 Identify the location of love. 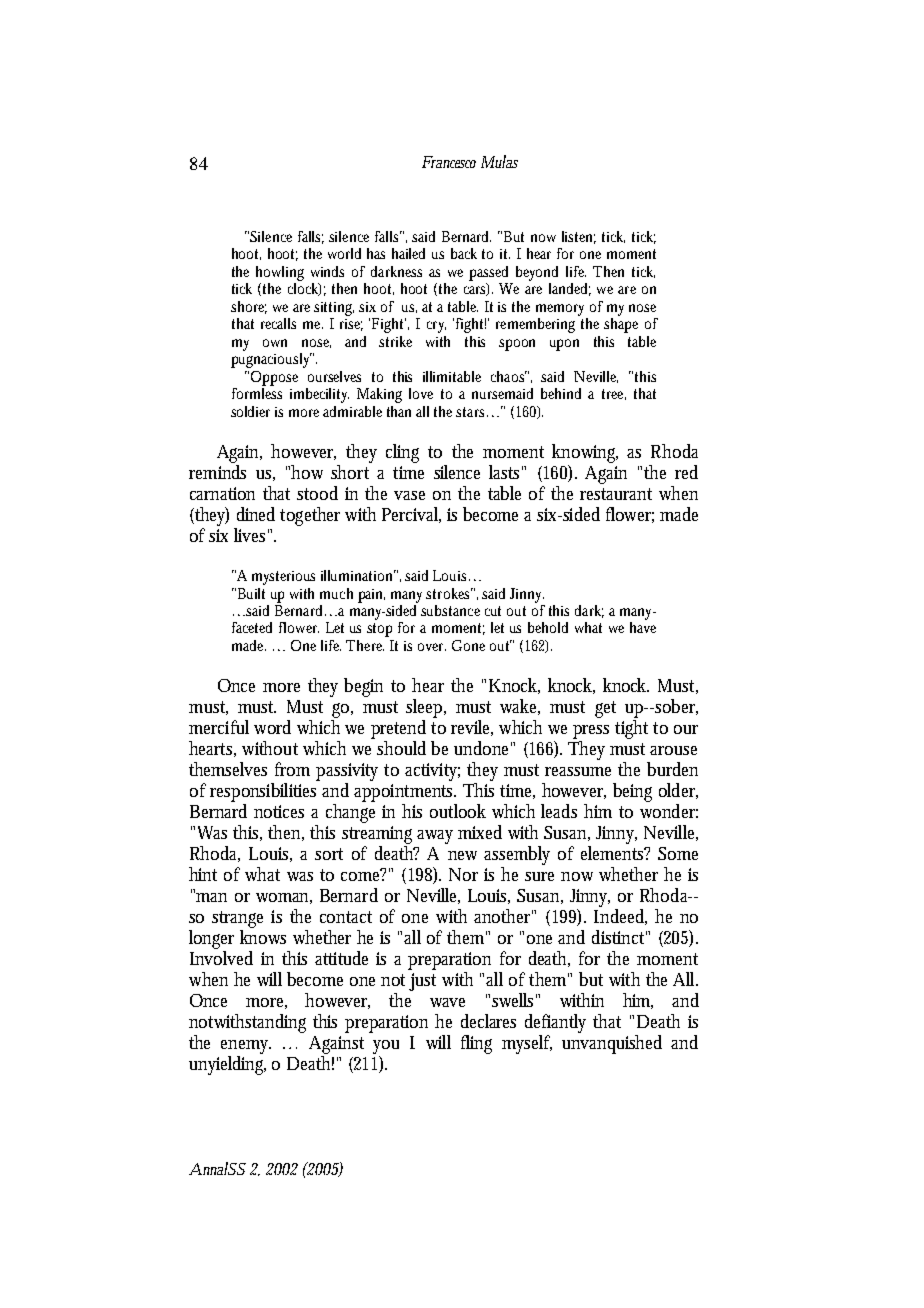
(421, 393).
